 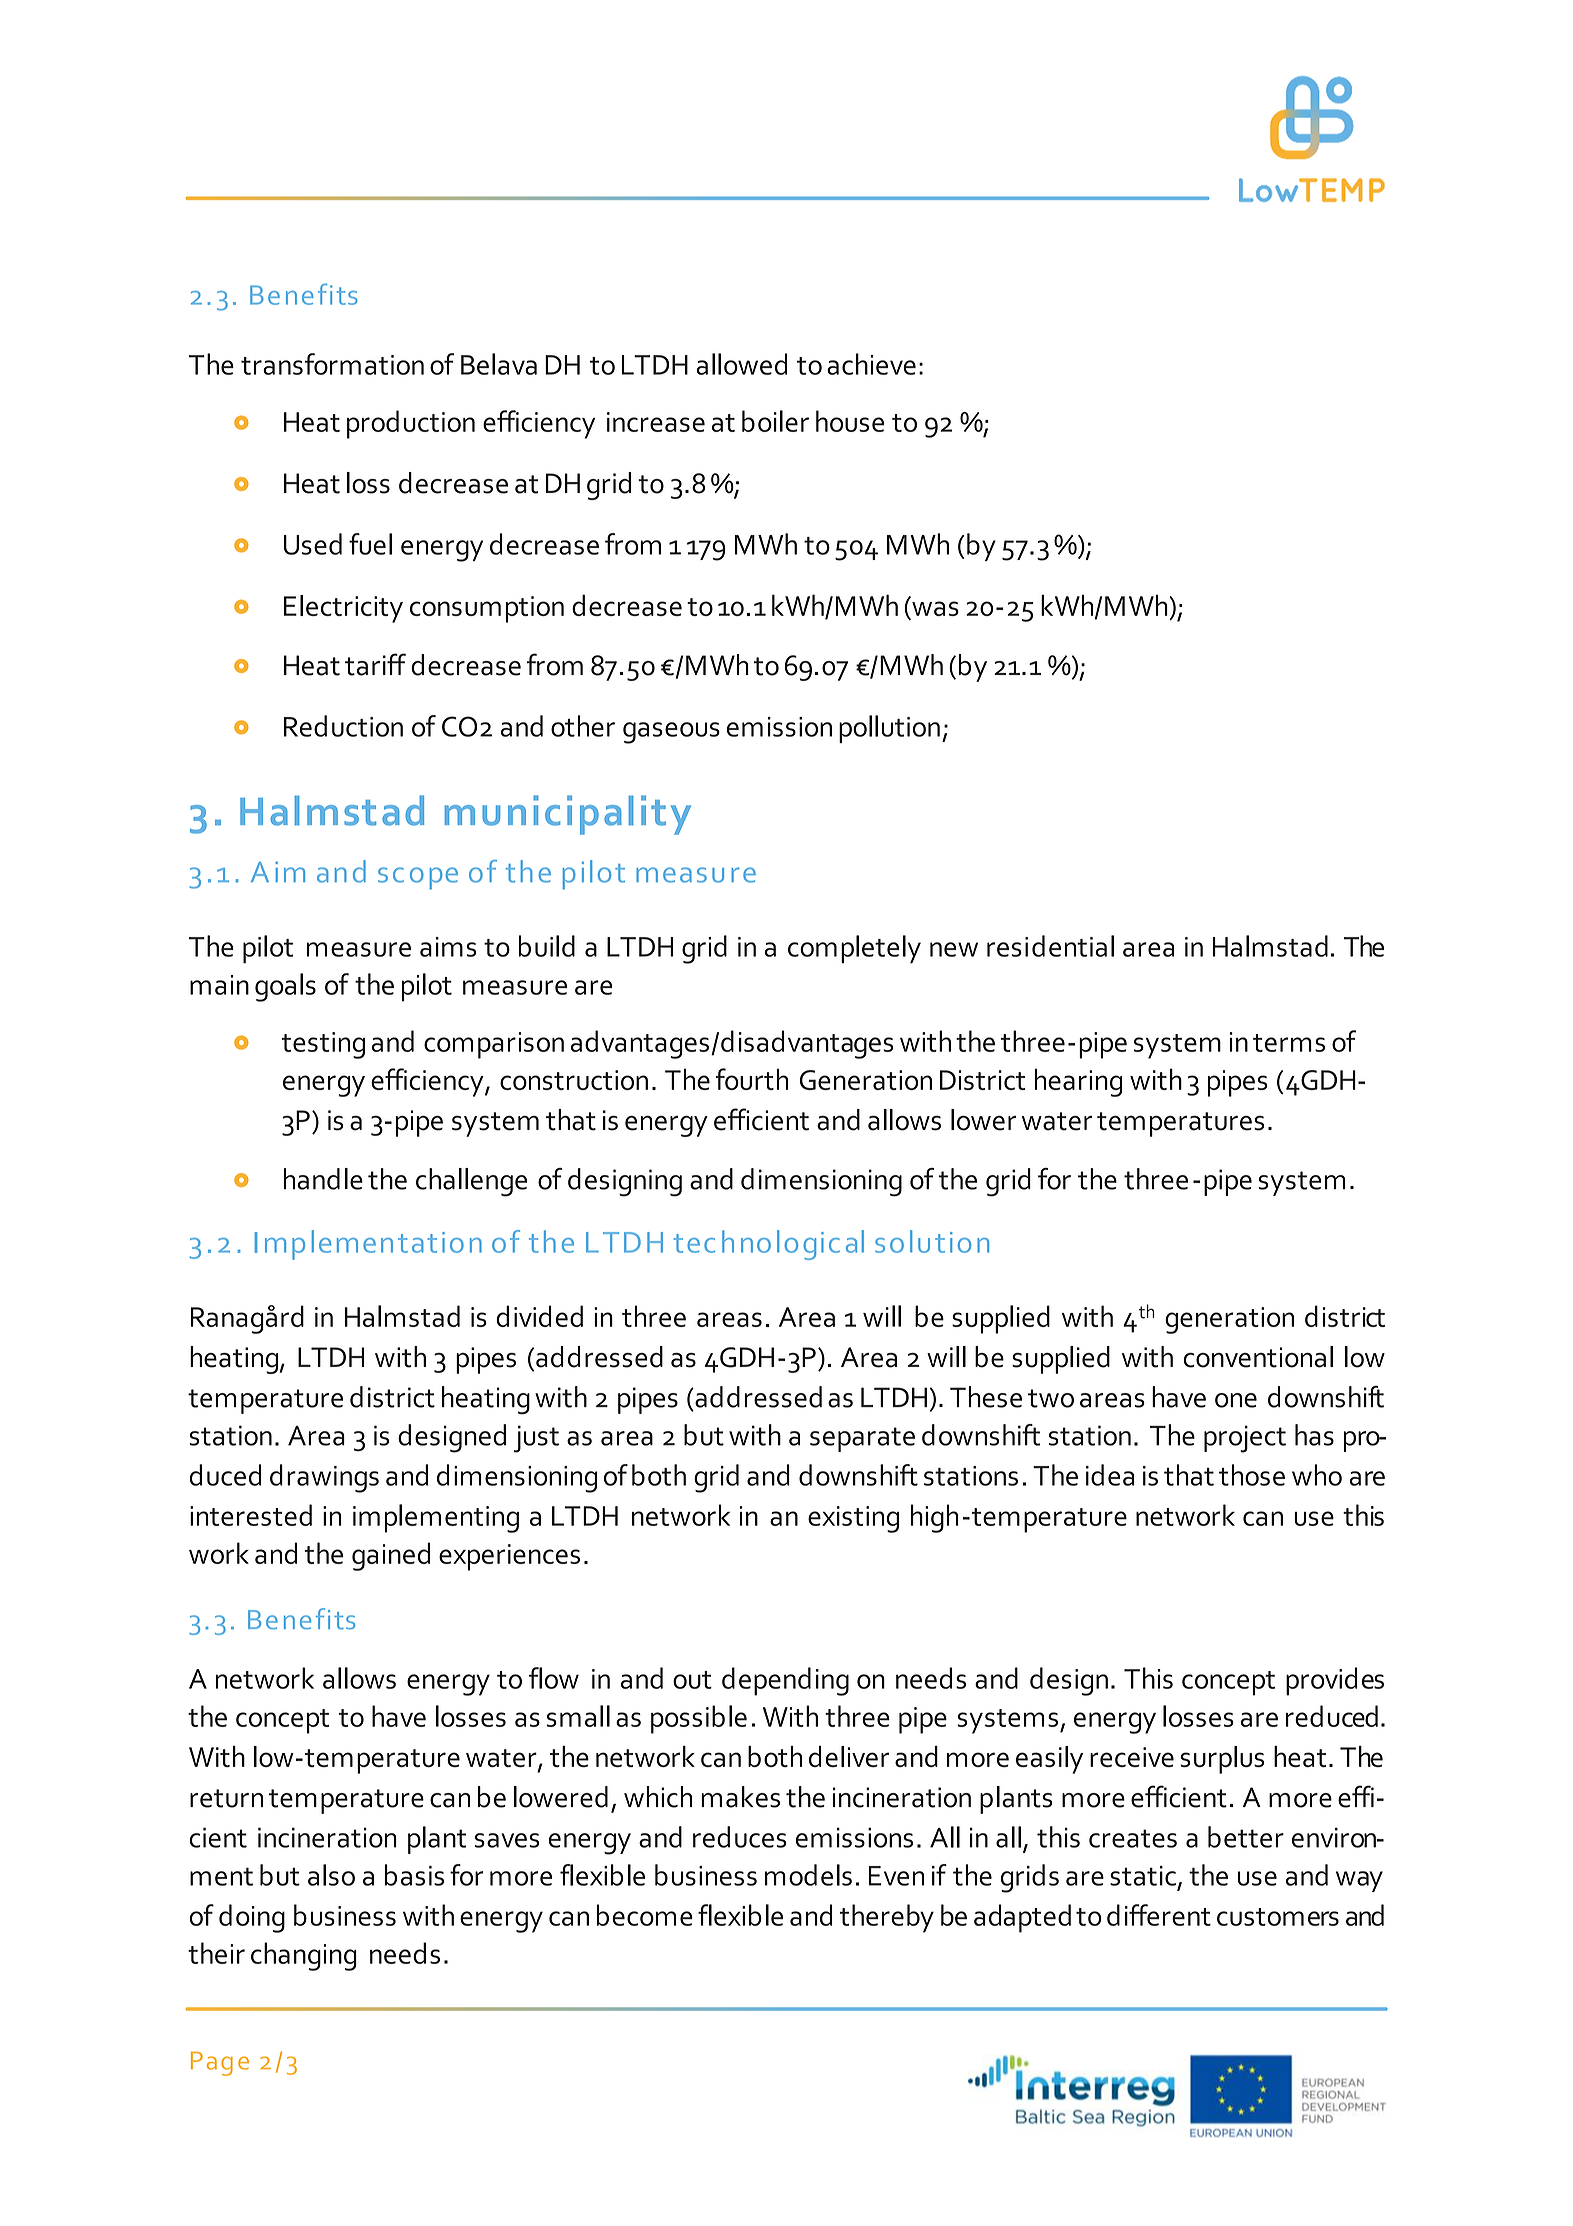 What do you see at coordinates (1236, 1400) in the screenshot?
I see `one` at bounding box center [1236, 1400].
